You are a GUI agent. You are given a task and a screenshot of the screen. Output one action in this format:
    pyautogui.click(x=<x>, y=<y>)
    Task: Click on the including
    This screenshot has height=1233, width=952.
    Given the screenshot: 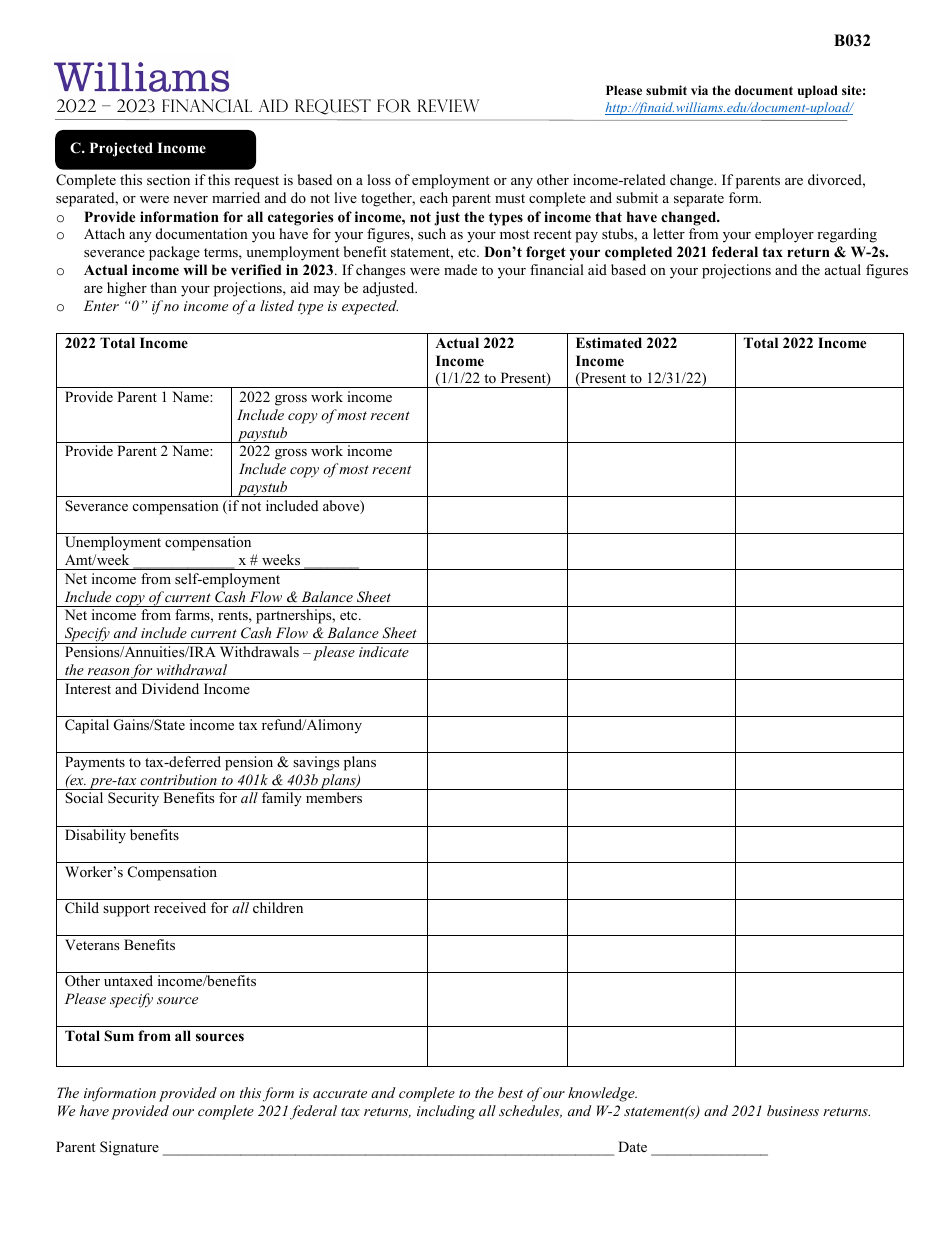 What is the action you would take?
    pyautogui.click(x=446, y=1112)
